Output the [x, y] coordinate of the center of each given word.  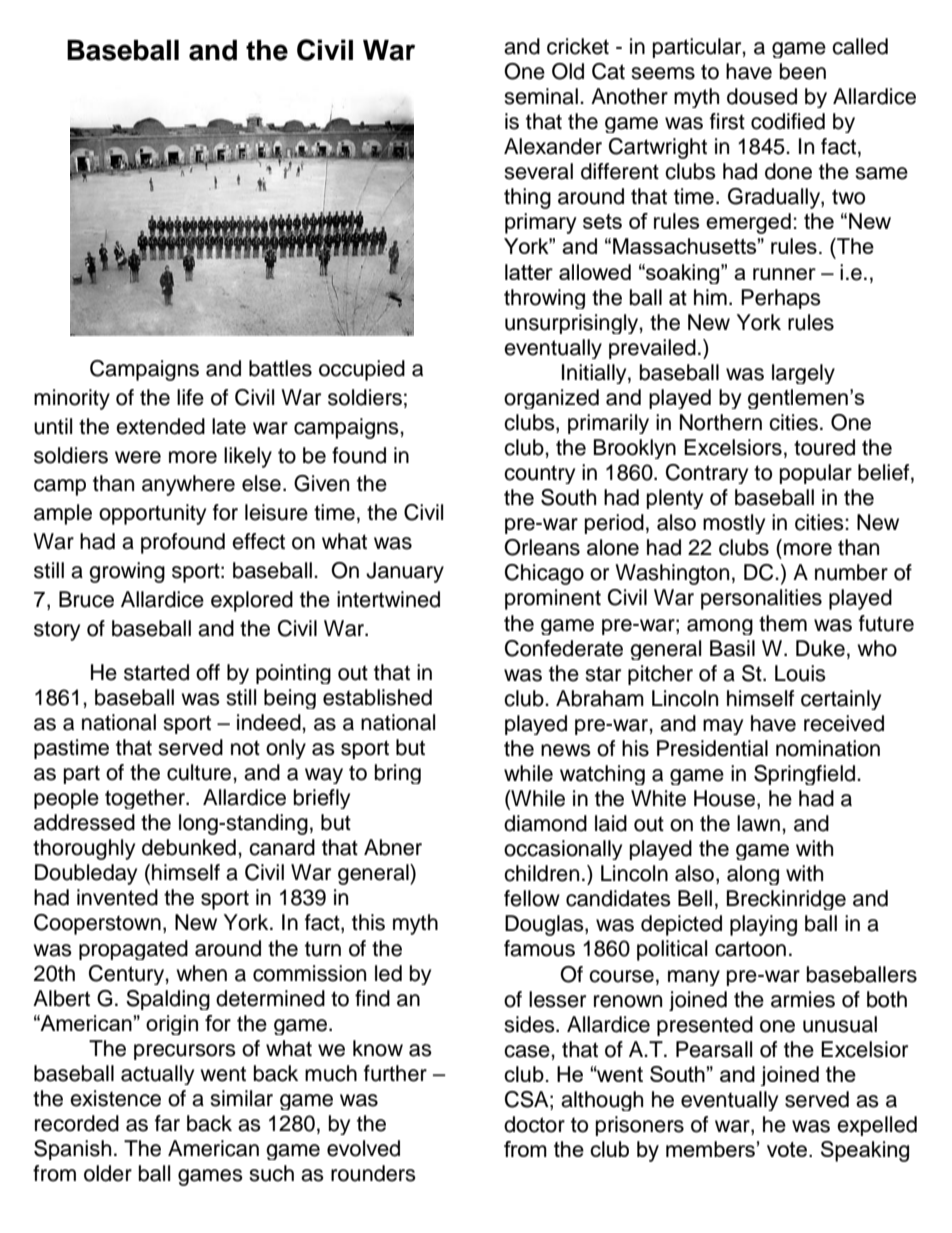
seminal [541, 96]
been [803, 71]
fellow [532, 898]
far [167, 1123]
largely [803, 374]
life [190, 397]
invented [117, 897]
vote [787, 1149]
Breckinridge [786, 900]
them [783, 623]
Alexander [553, 146]
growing [127, 572]
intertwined [388, 599]
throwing [544, 299]
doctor [534, 1124]
